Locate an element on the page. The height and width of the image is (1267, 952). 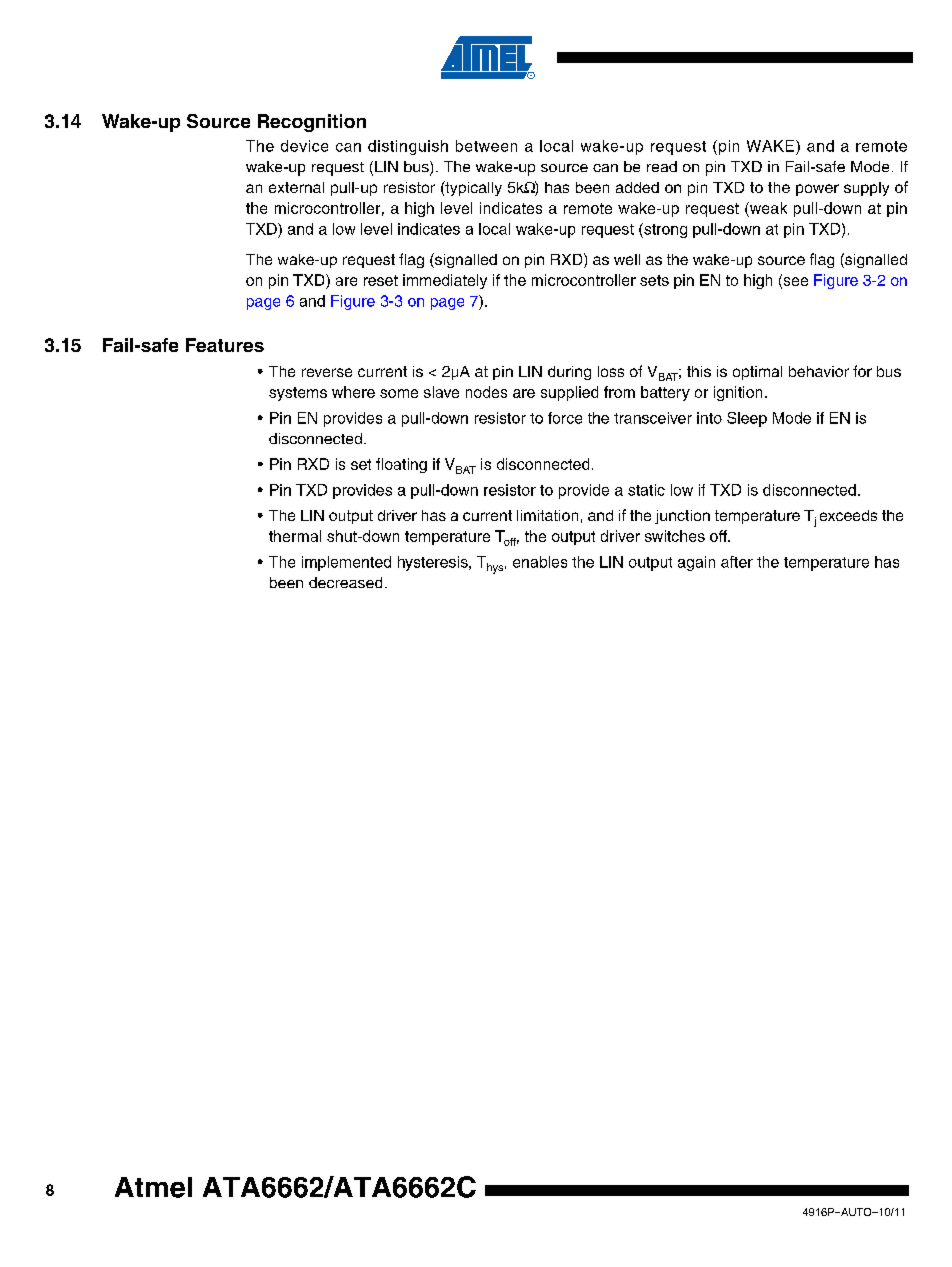
enables is located at coordinates (540, 562).
